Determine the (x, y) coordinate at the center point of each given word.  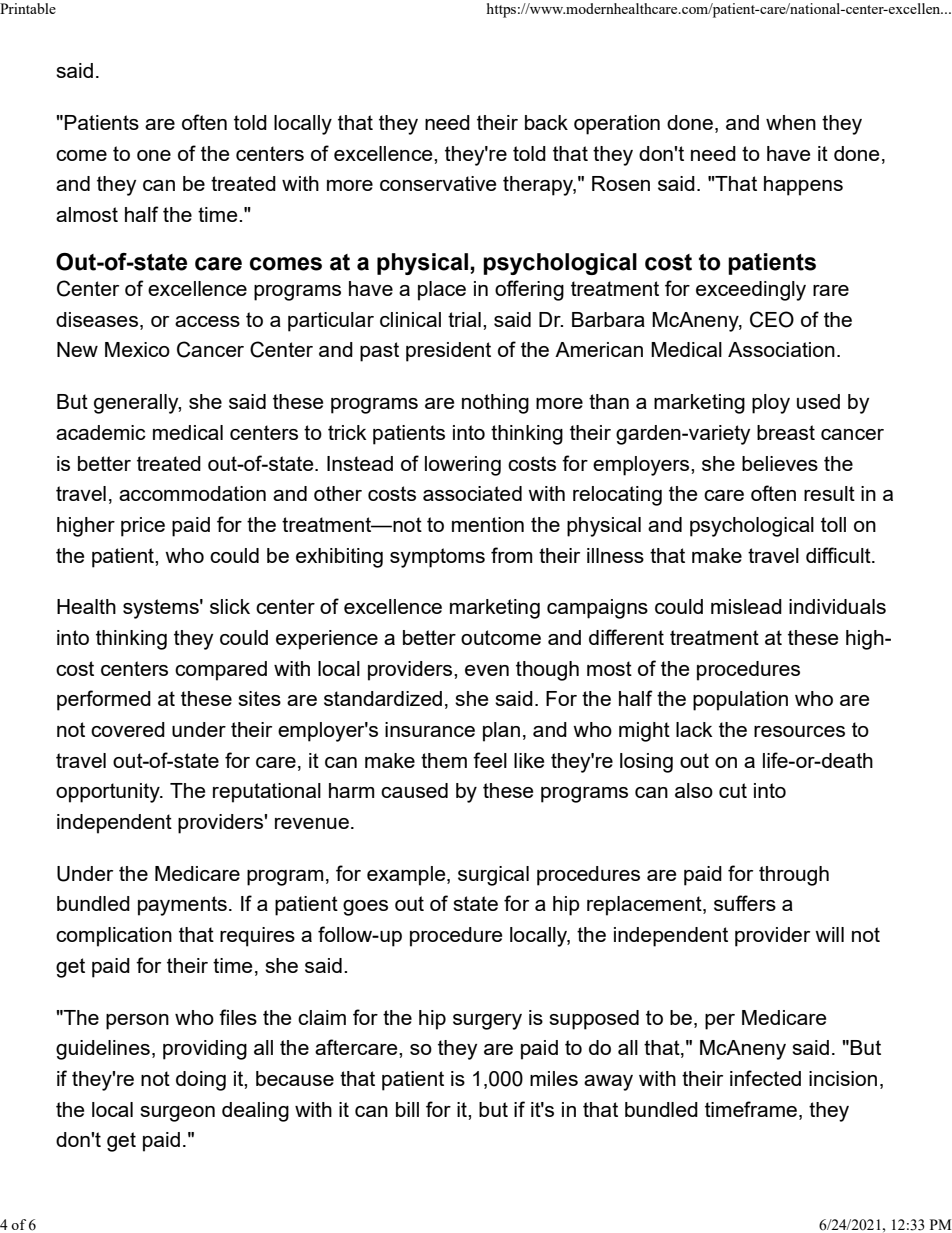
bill (407, 1109)
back (546, 122)
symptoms (437, 558)
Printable (28, 8)
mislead (746, 606)
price (143, 527)
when (791, 122)
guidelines (103, 1050)
